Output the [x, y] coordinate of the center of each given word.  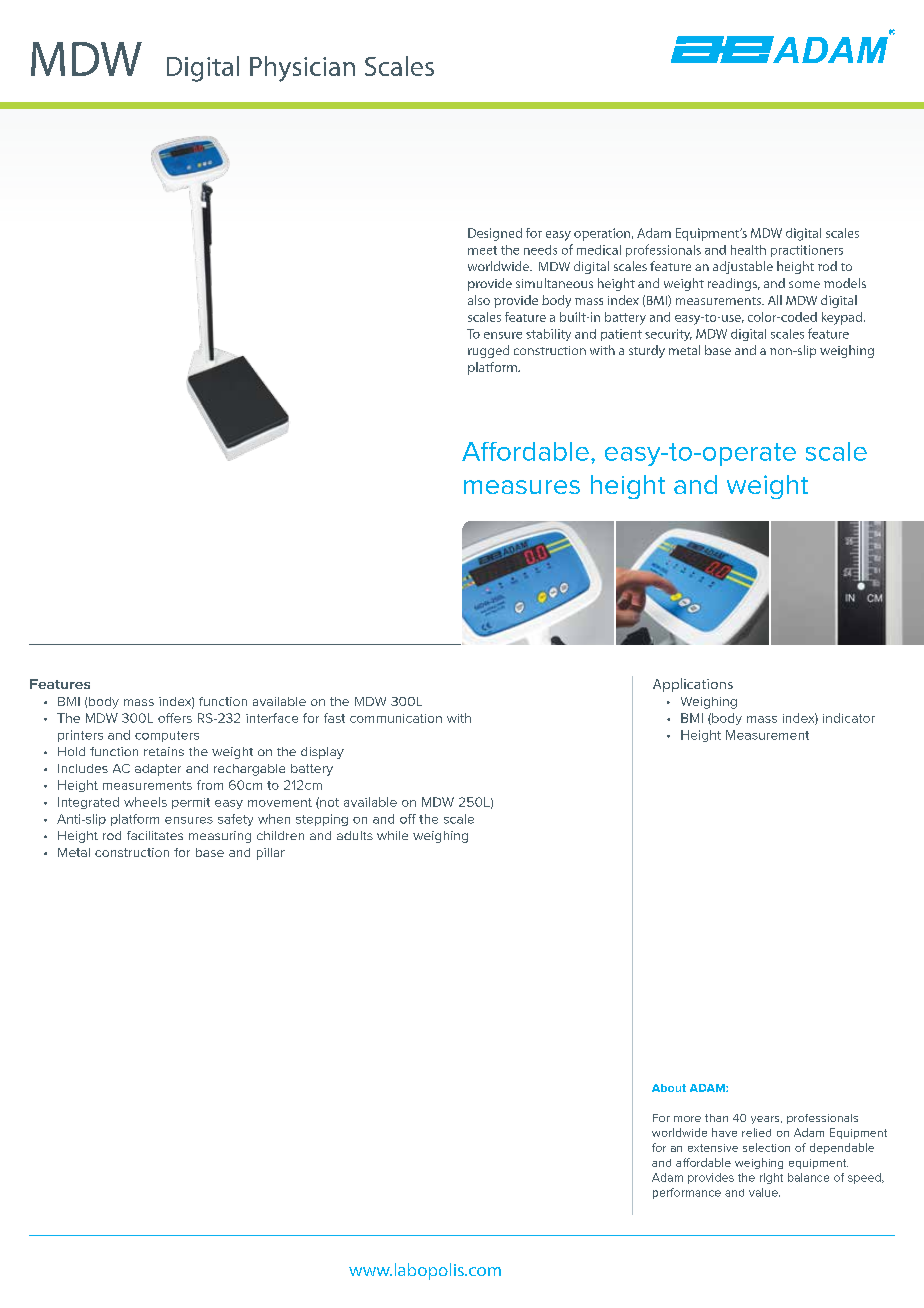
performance [687, 1193]
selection [766, 1147]
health [748, 250]
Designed [495, 234]
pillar [271, 854]
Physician [302, 69]
